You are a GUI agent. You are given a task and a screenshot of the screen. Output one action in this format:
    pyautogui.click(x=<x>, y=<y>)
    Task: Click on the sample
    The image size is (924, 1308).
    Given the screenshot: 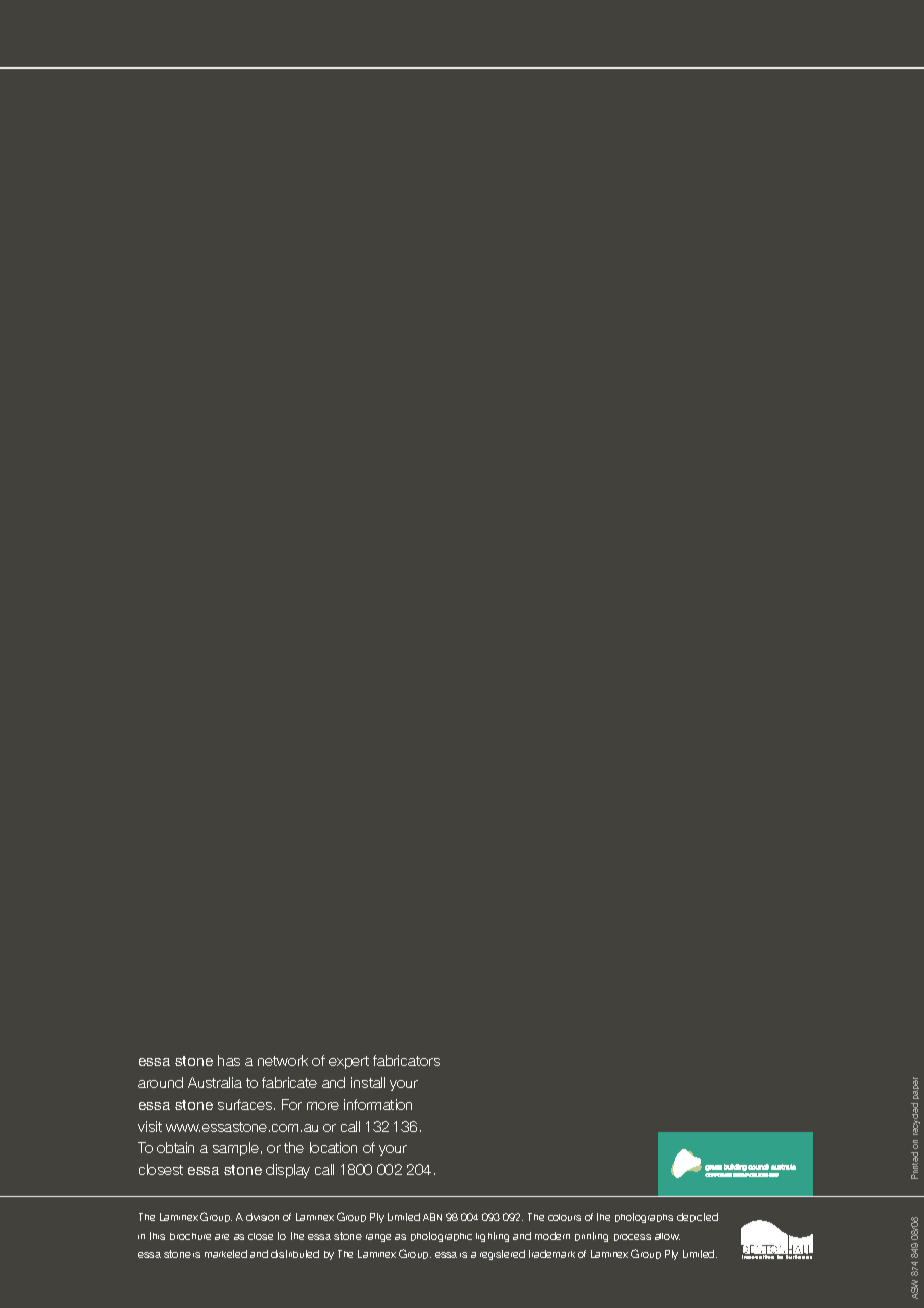 What is the action you would take?
    pyautogui.click(x=236, y=1149)
